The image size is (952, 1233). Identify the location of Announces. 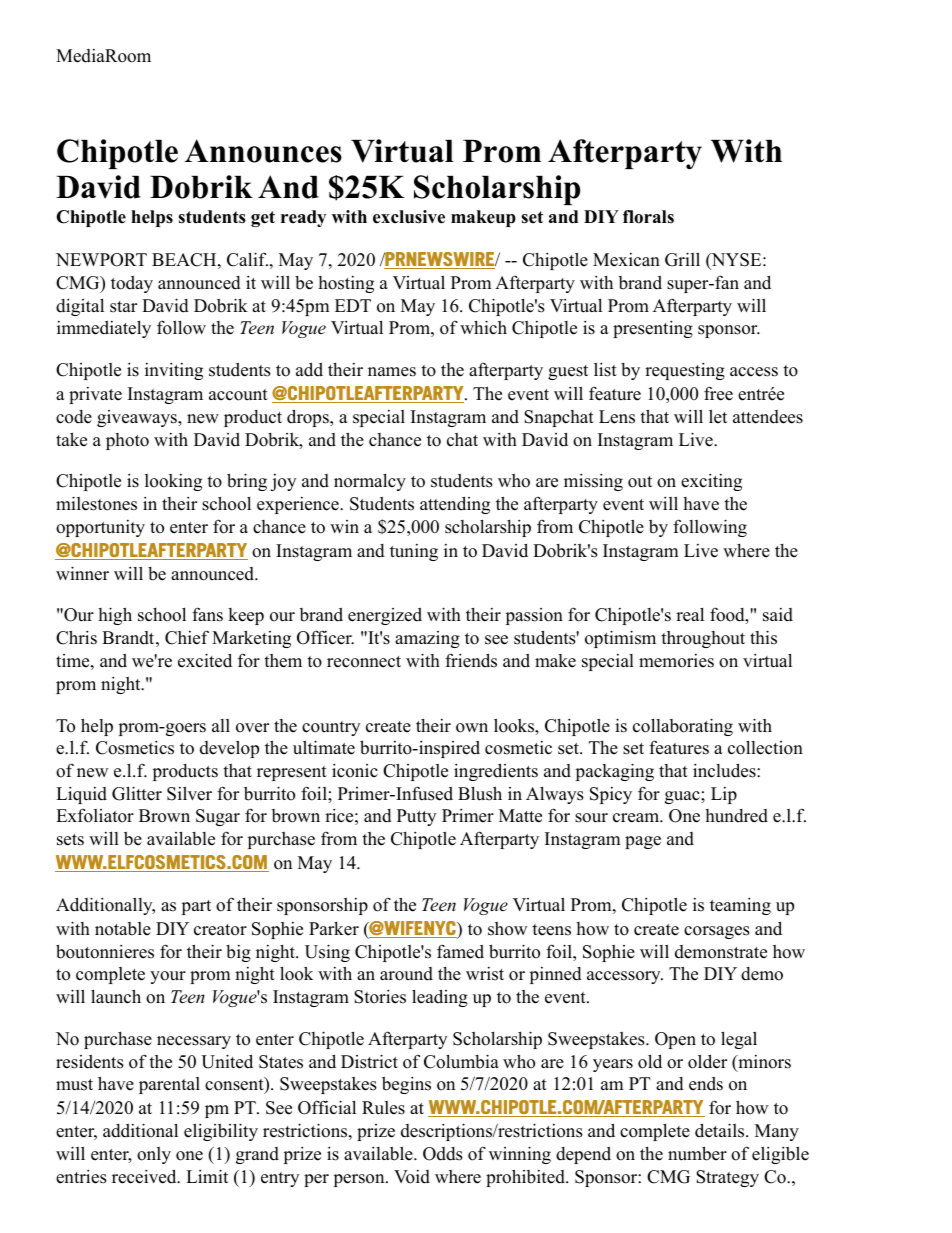
(263, 151).
